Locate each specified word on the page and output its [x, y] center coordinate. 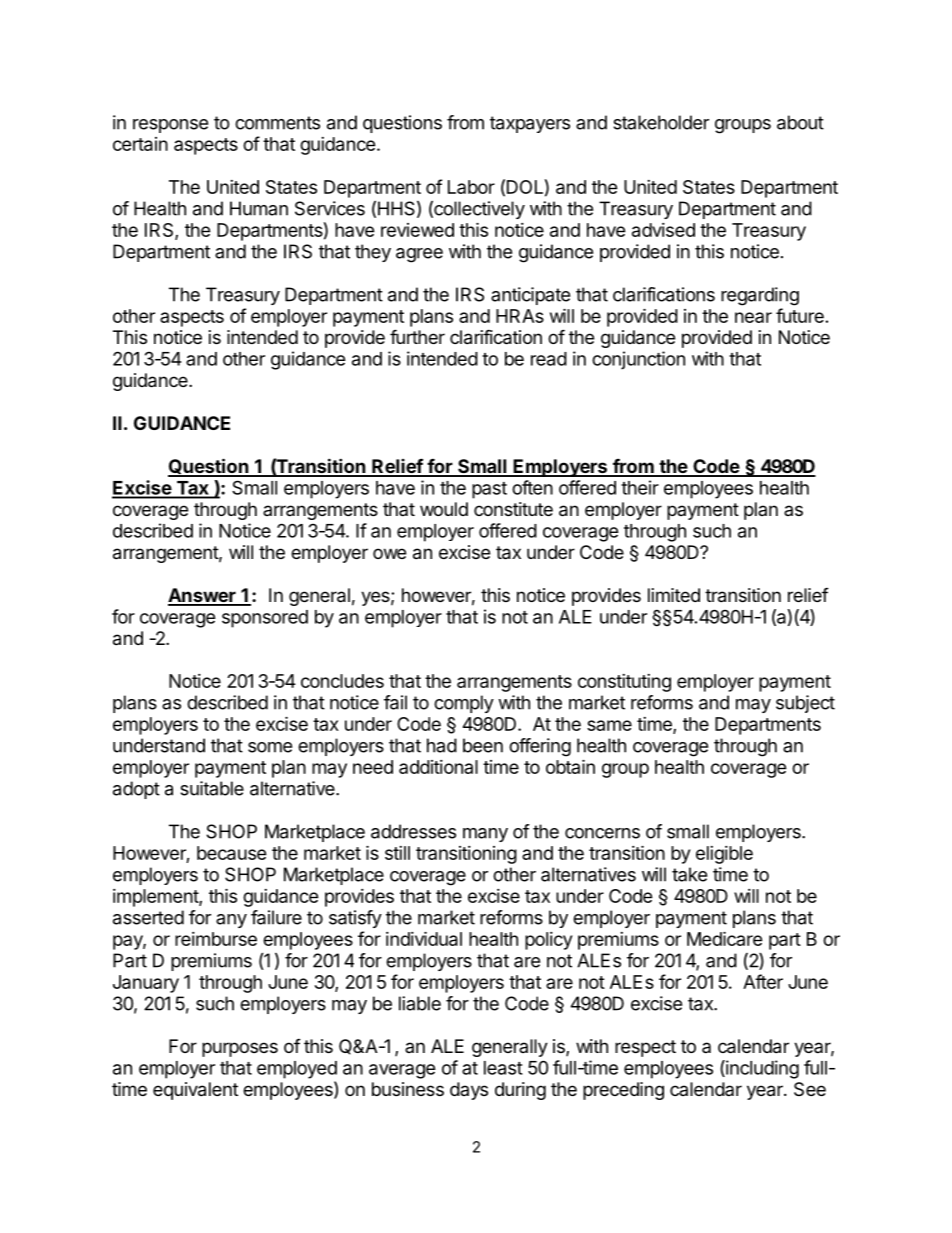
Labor [471, 187]
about [800, 122]
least [503, 1068]
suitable [212, 788]
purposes [240, 1049]
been [483, 745]
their [640, 487]
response [170, 126]
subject [805, 704]
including [761, 1069]
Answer [203, 596]
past [489, 490]
